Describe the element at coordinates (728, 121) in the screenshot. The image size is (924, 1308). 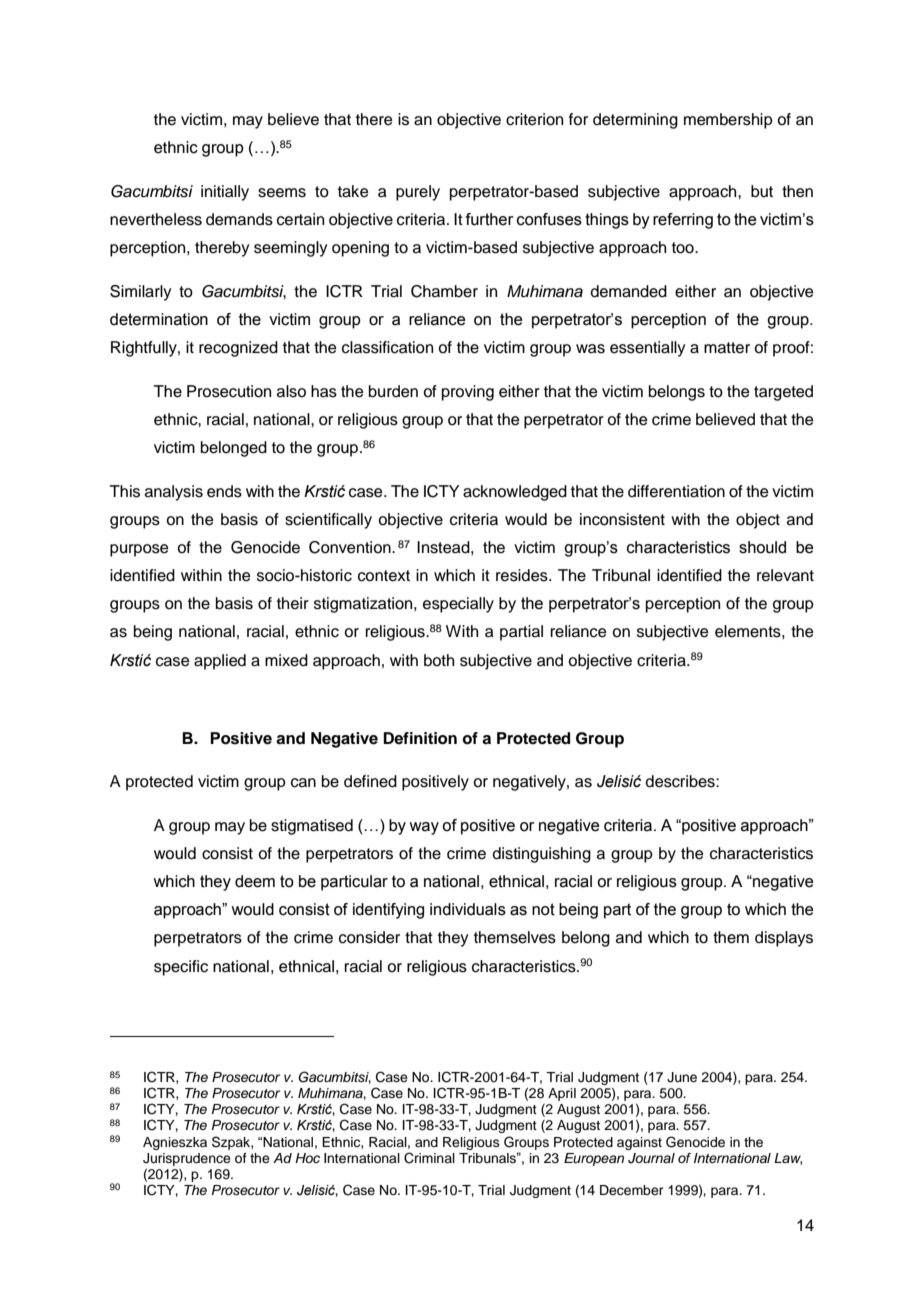
I see `membership` at that location.
